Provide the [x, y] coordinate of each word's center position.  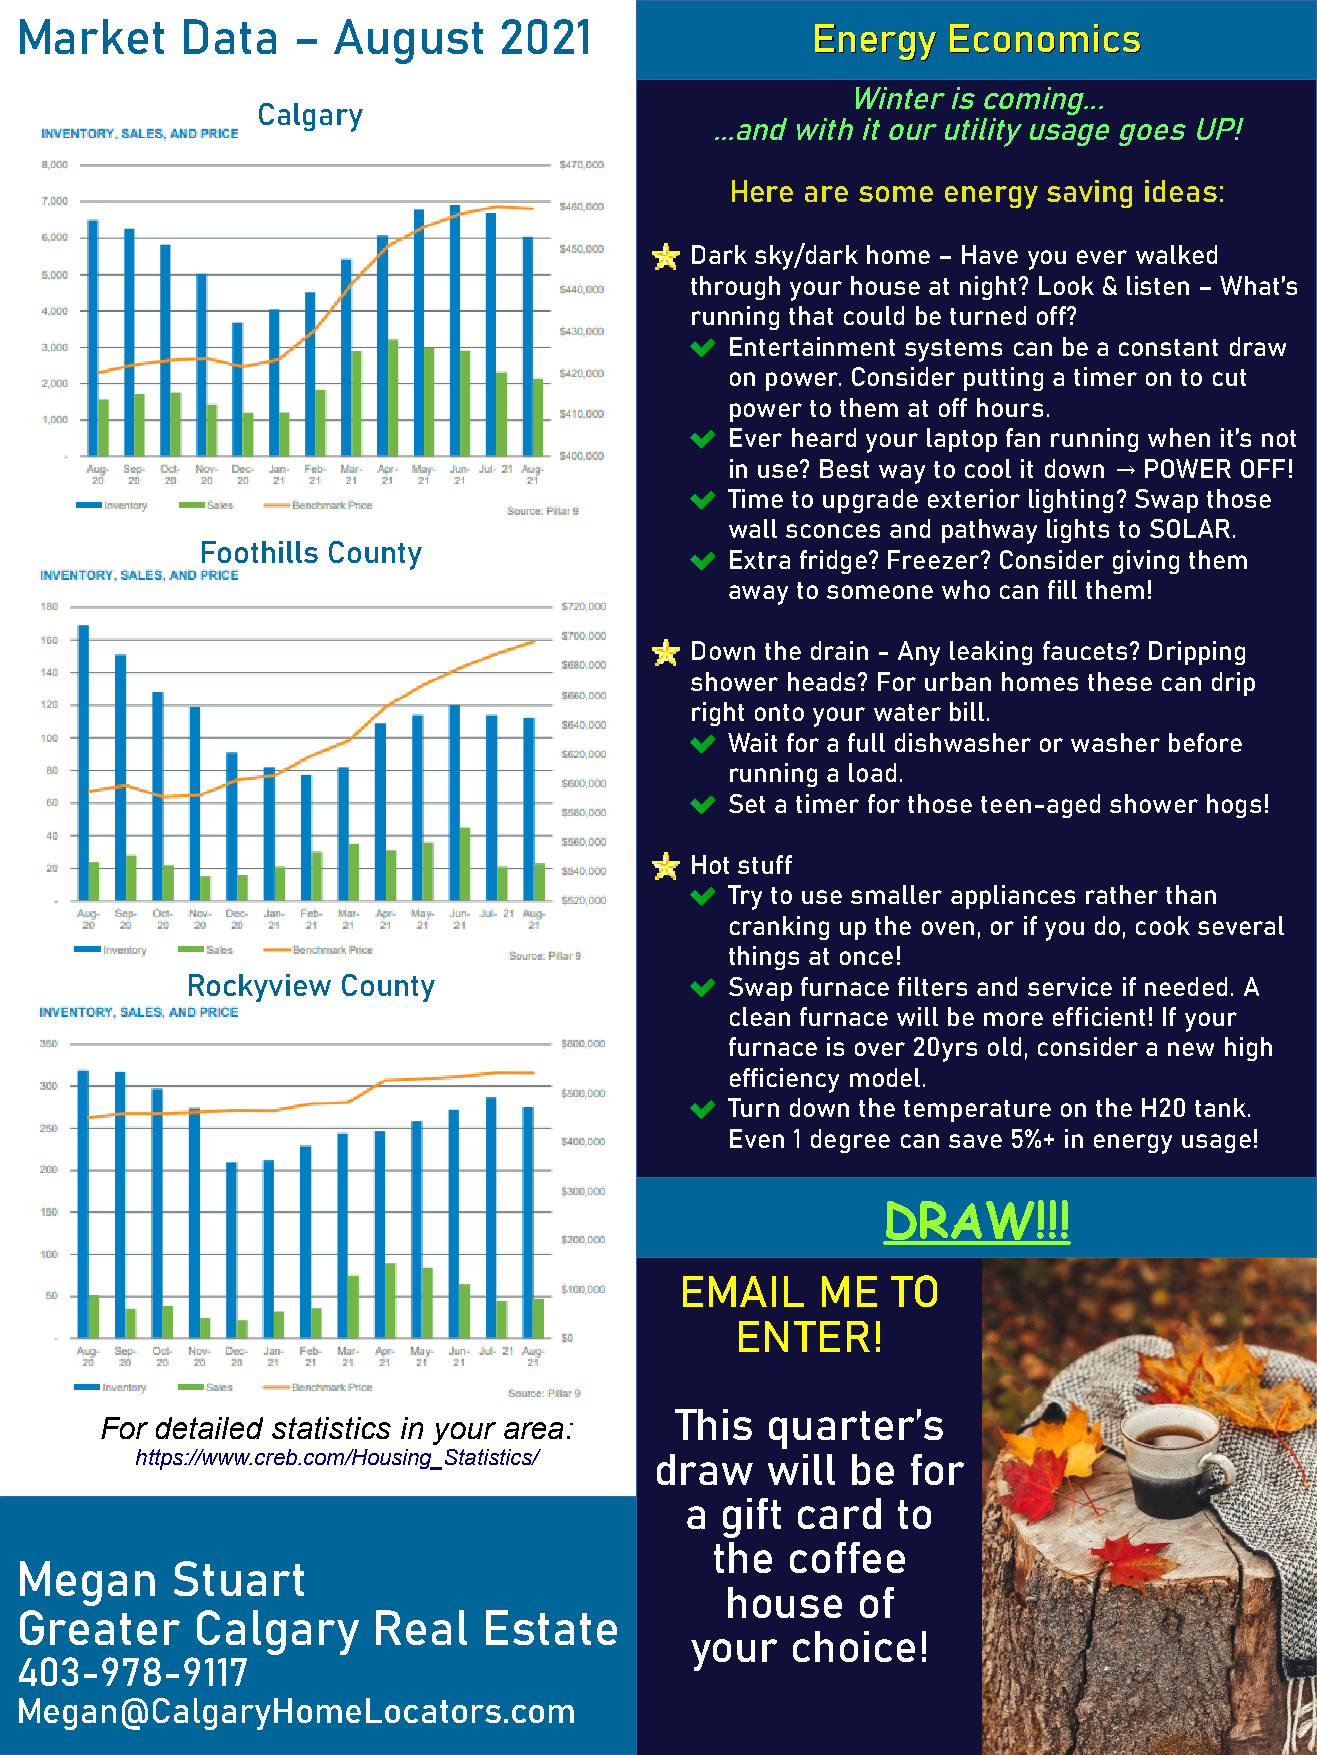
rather [1122, 894]
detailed [209, 1428]
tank [1222, 1107]
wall [753, 528]
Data [230, 36]
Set [747, 803]
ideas [1181, 191]
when [1179, 437]
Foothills [260, 552]
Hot [710, 864]
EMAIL [743, 1291]
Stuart [239, 1578]
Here [762, 191]
